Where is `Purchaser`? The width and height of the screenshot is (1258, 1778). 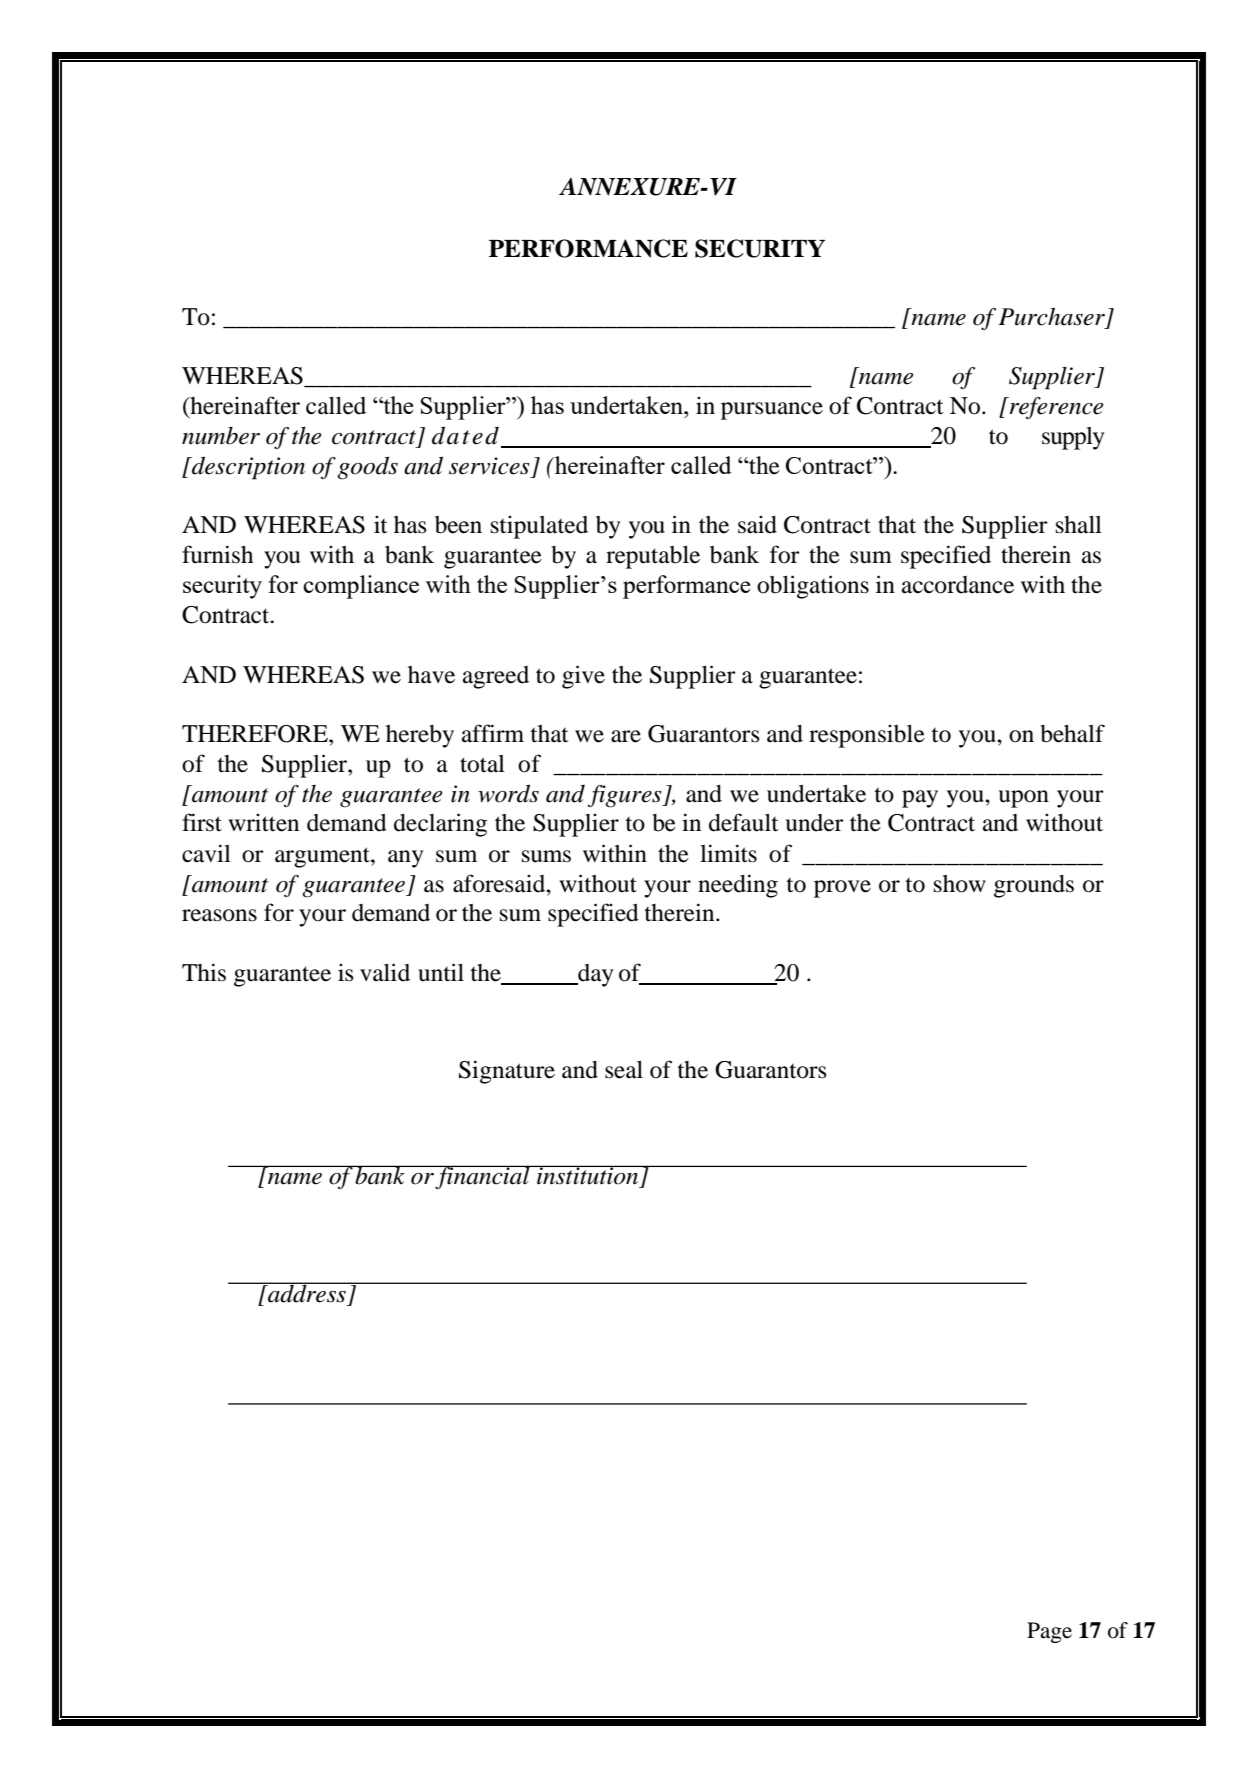
Purchaser is located at coordinates (1052, 316).
